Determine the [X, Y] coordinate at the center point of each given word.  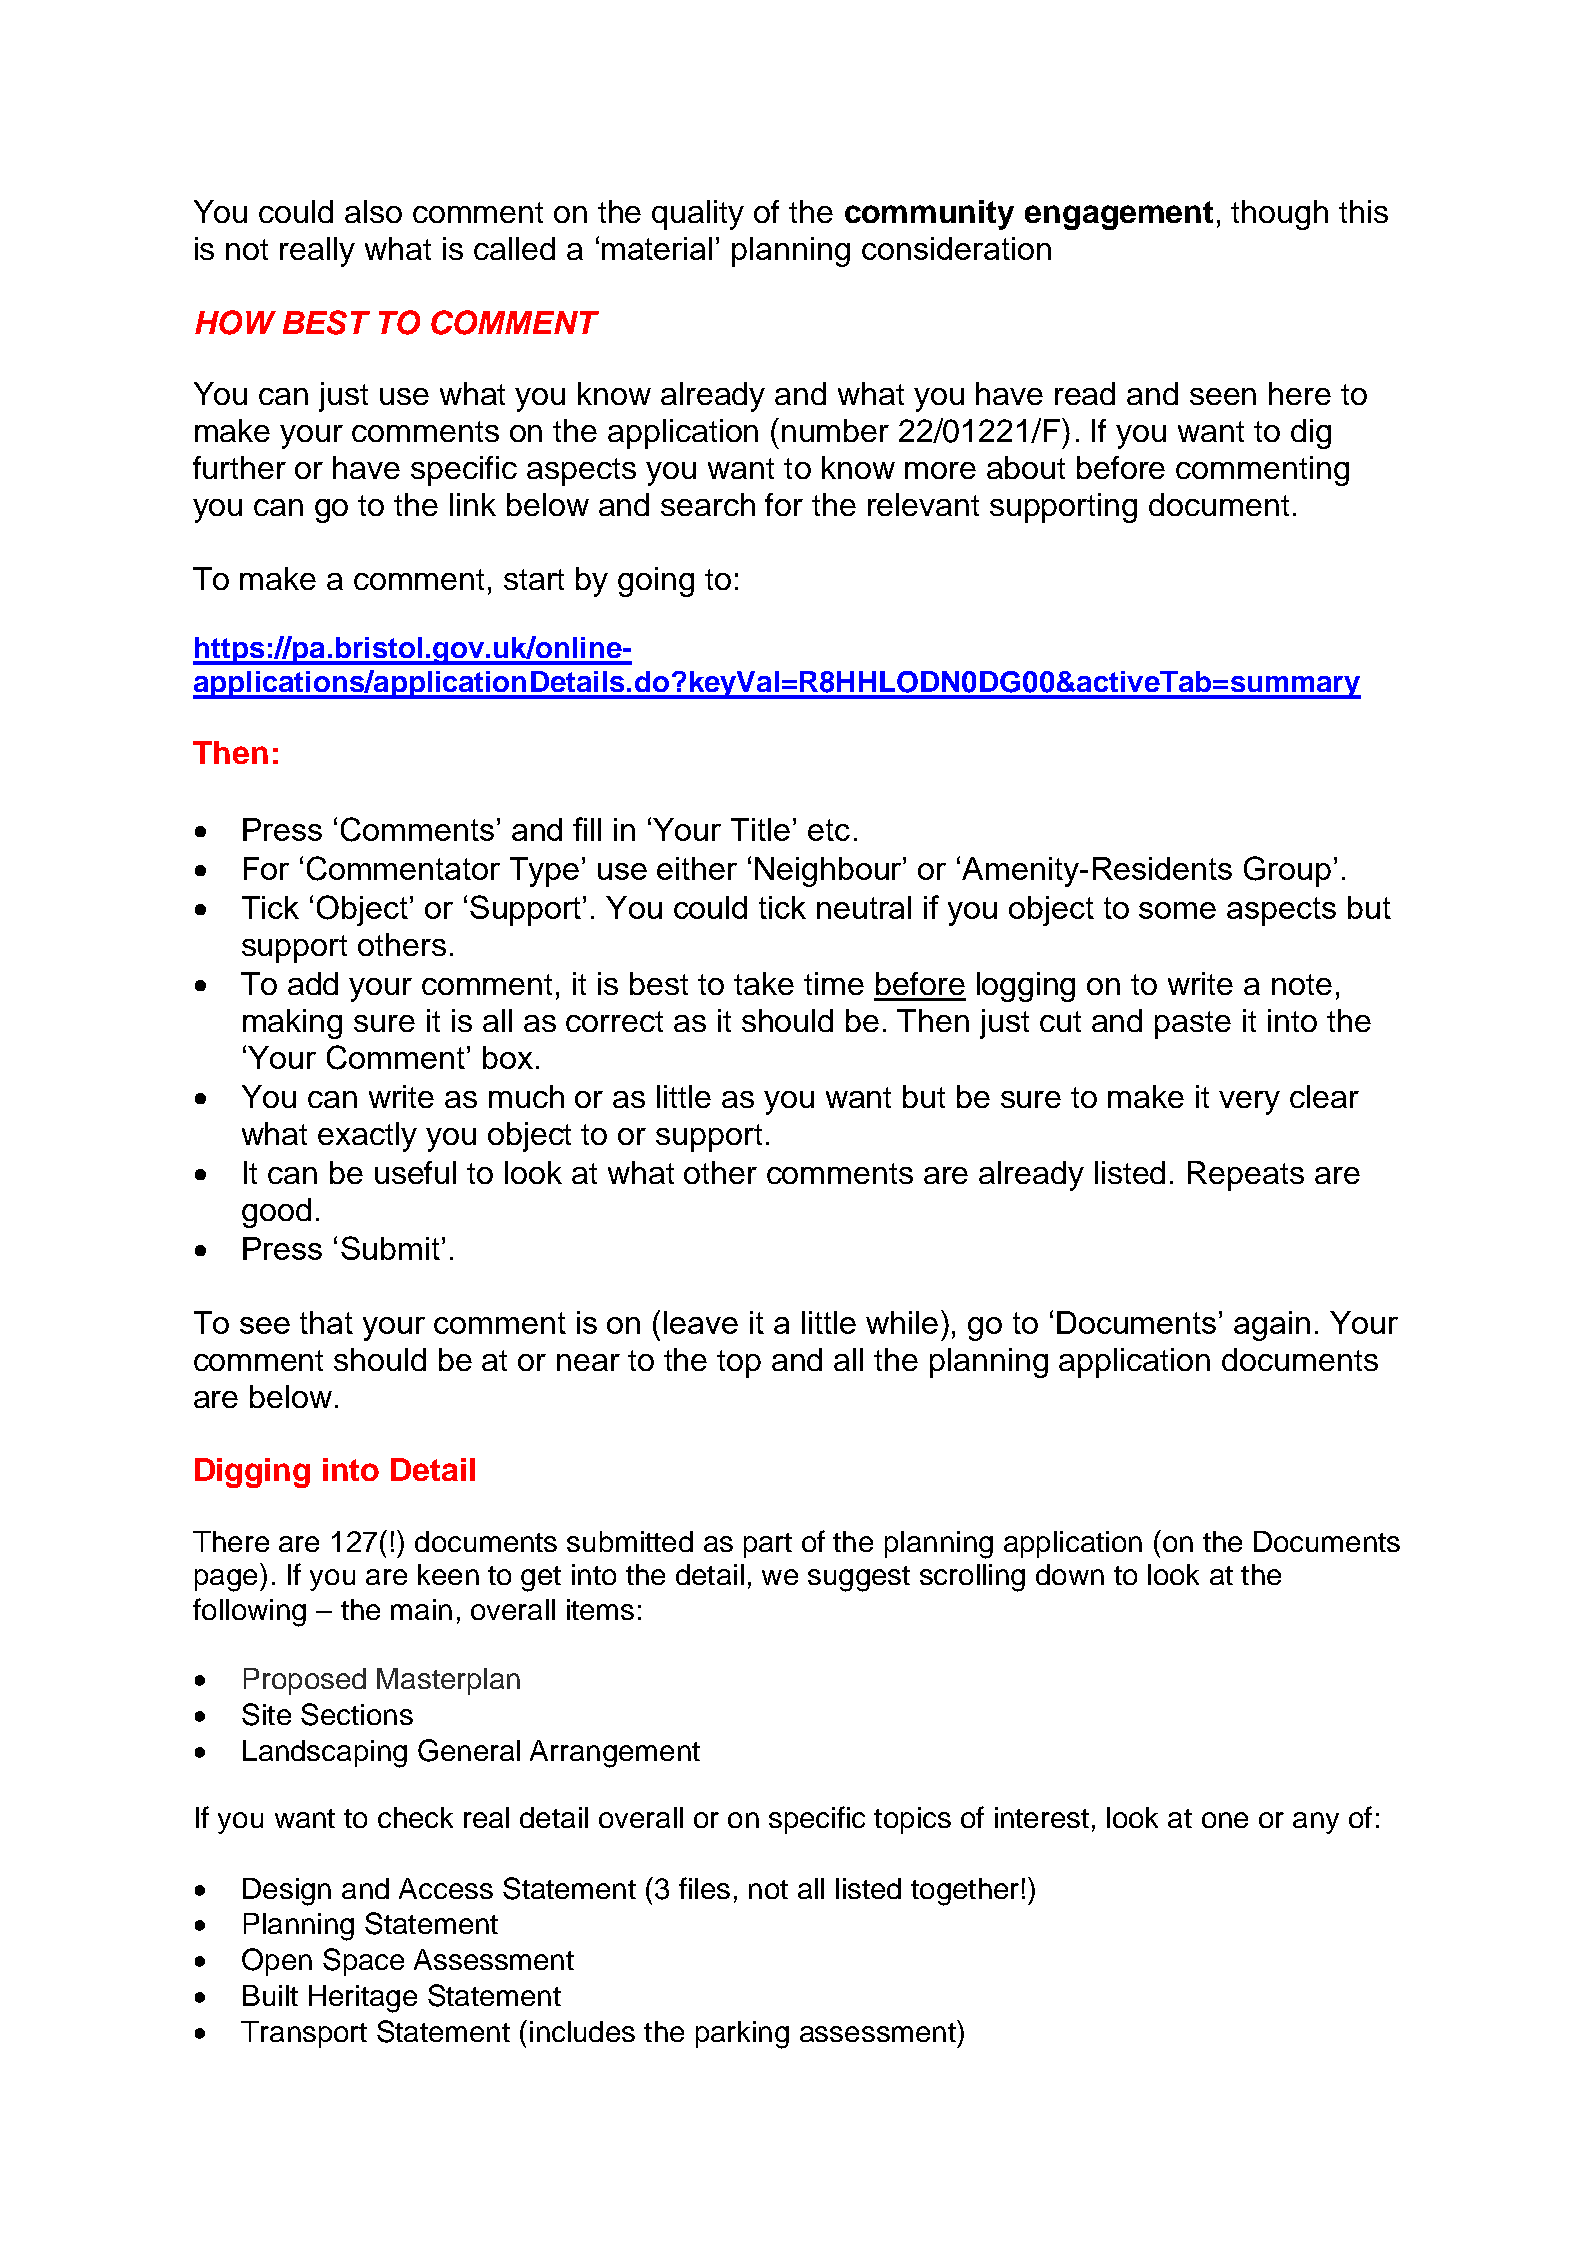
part [768, 1545]
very [1249, 1103]
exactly [367, 1137]
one [1225, 1820]
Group [1287, 871]
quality [698, 215]
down [1070, 1574]
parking [742, 2035]
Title [760, 829]
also [373, 211]
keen [448, 1574]
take [764, 983]
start [534, 579]
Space [363, 1962]
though [1279, 215]
